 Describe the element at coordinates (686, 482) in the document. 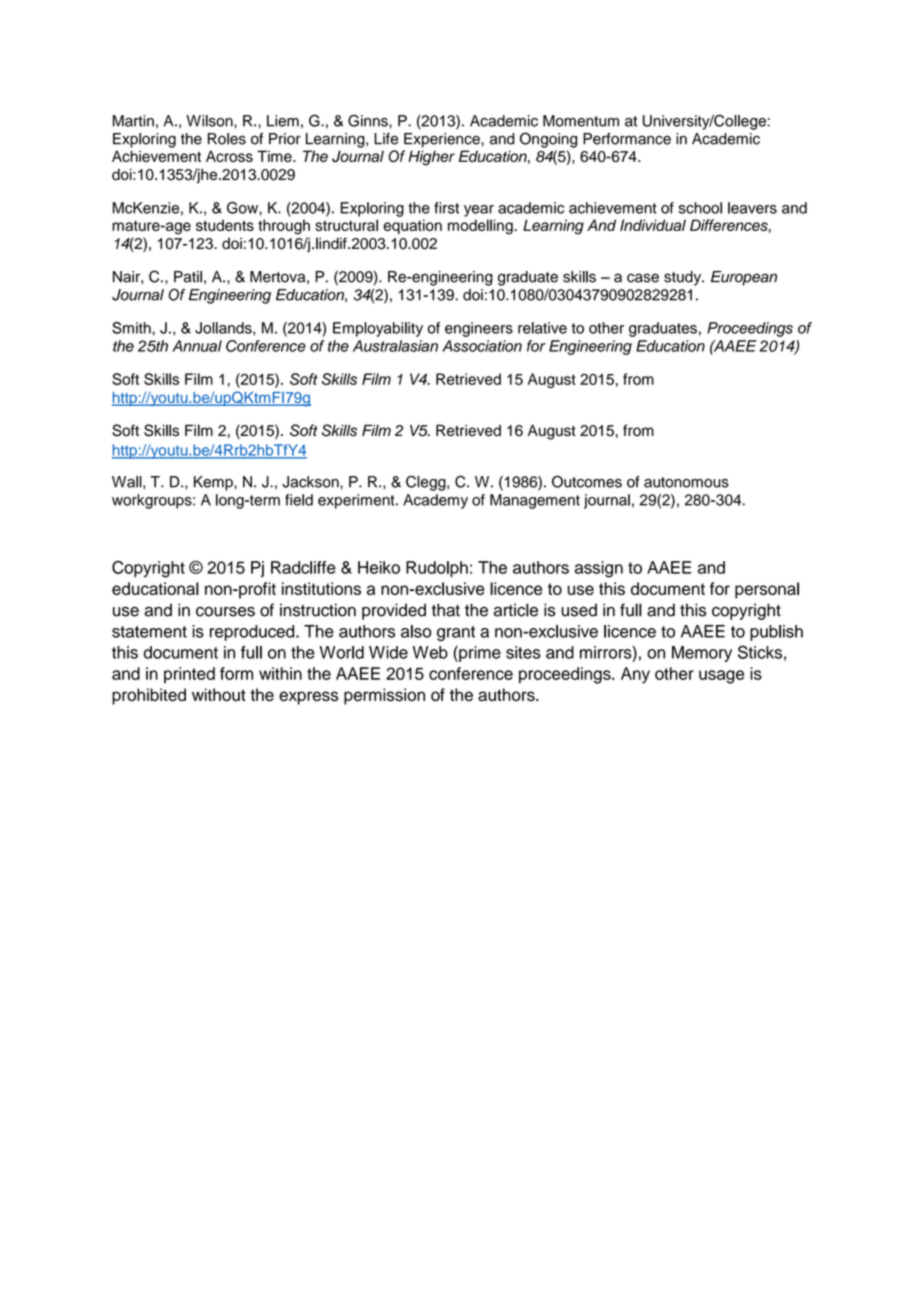

I see `autonomous` at that location.
